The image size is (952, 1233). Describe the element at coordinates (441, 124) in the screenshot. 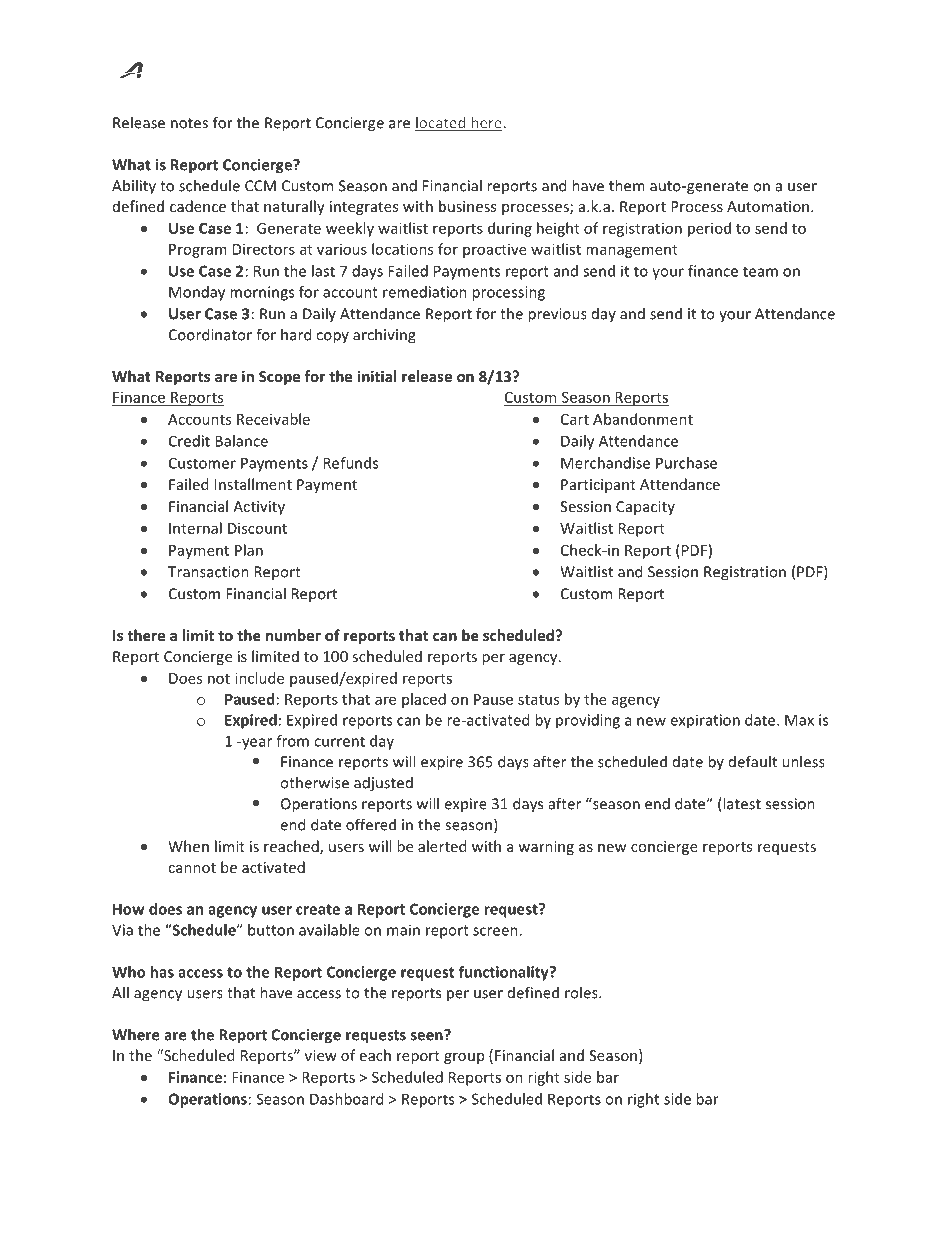

I see `located` at that location.
